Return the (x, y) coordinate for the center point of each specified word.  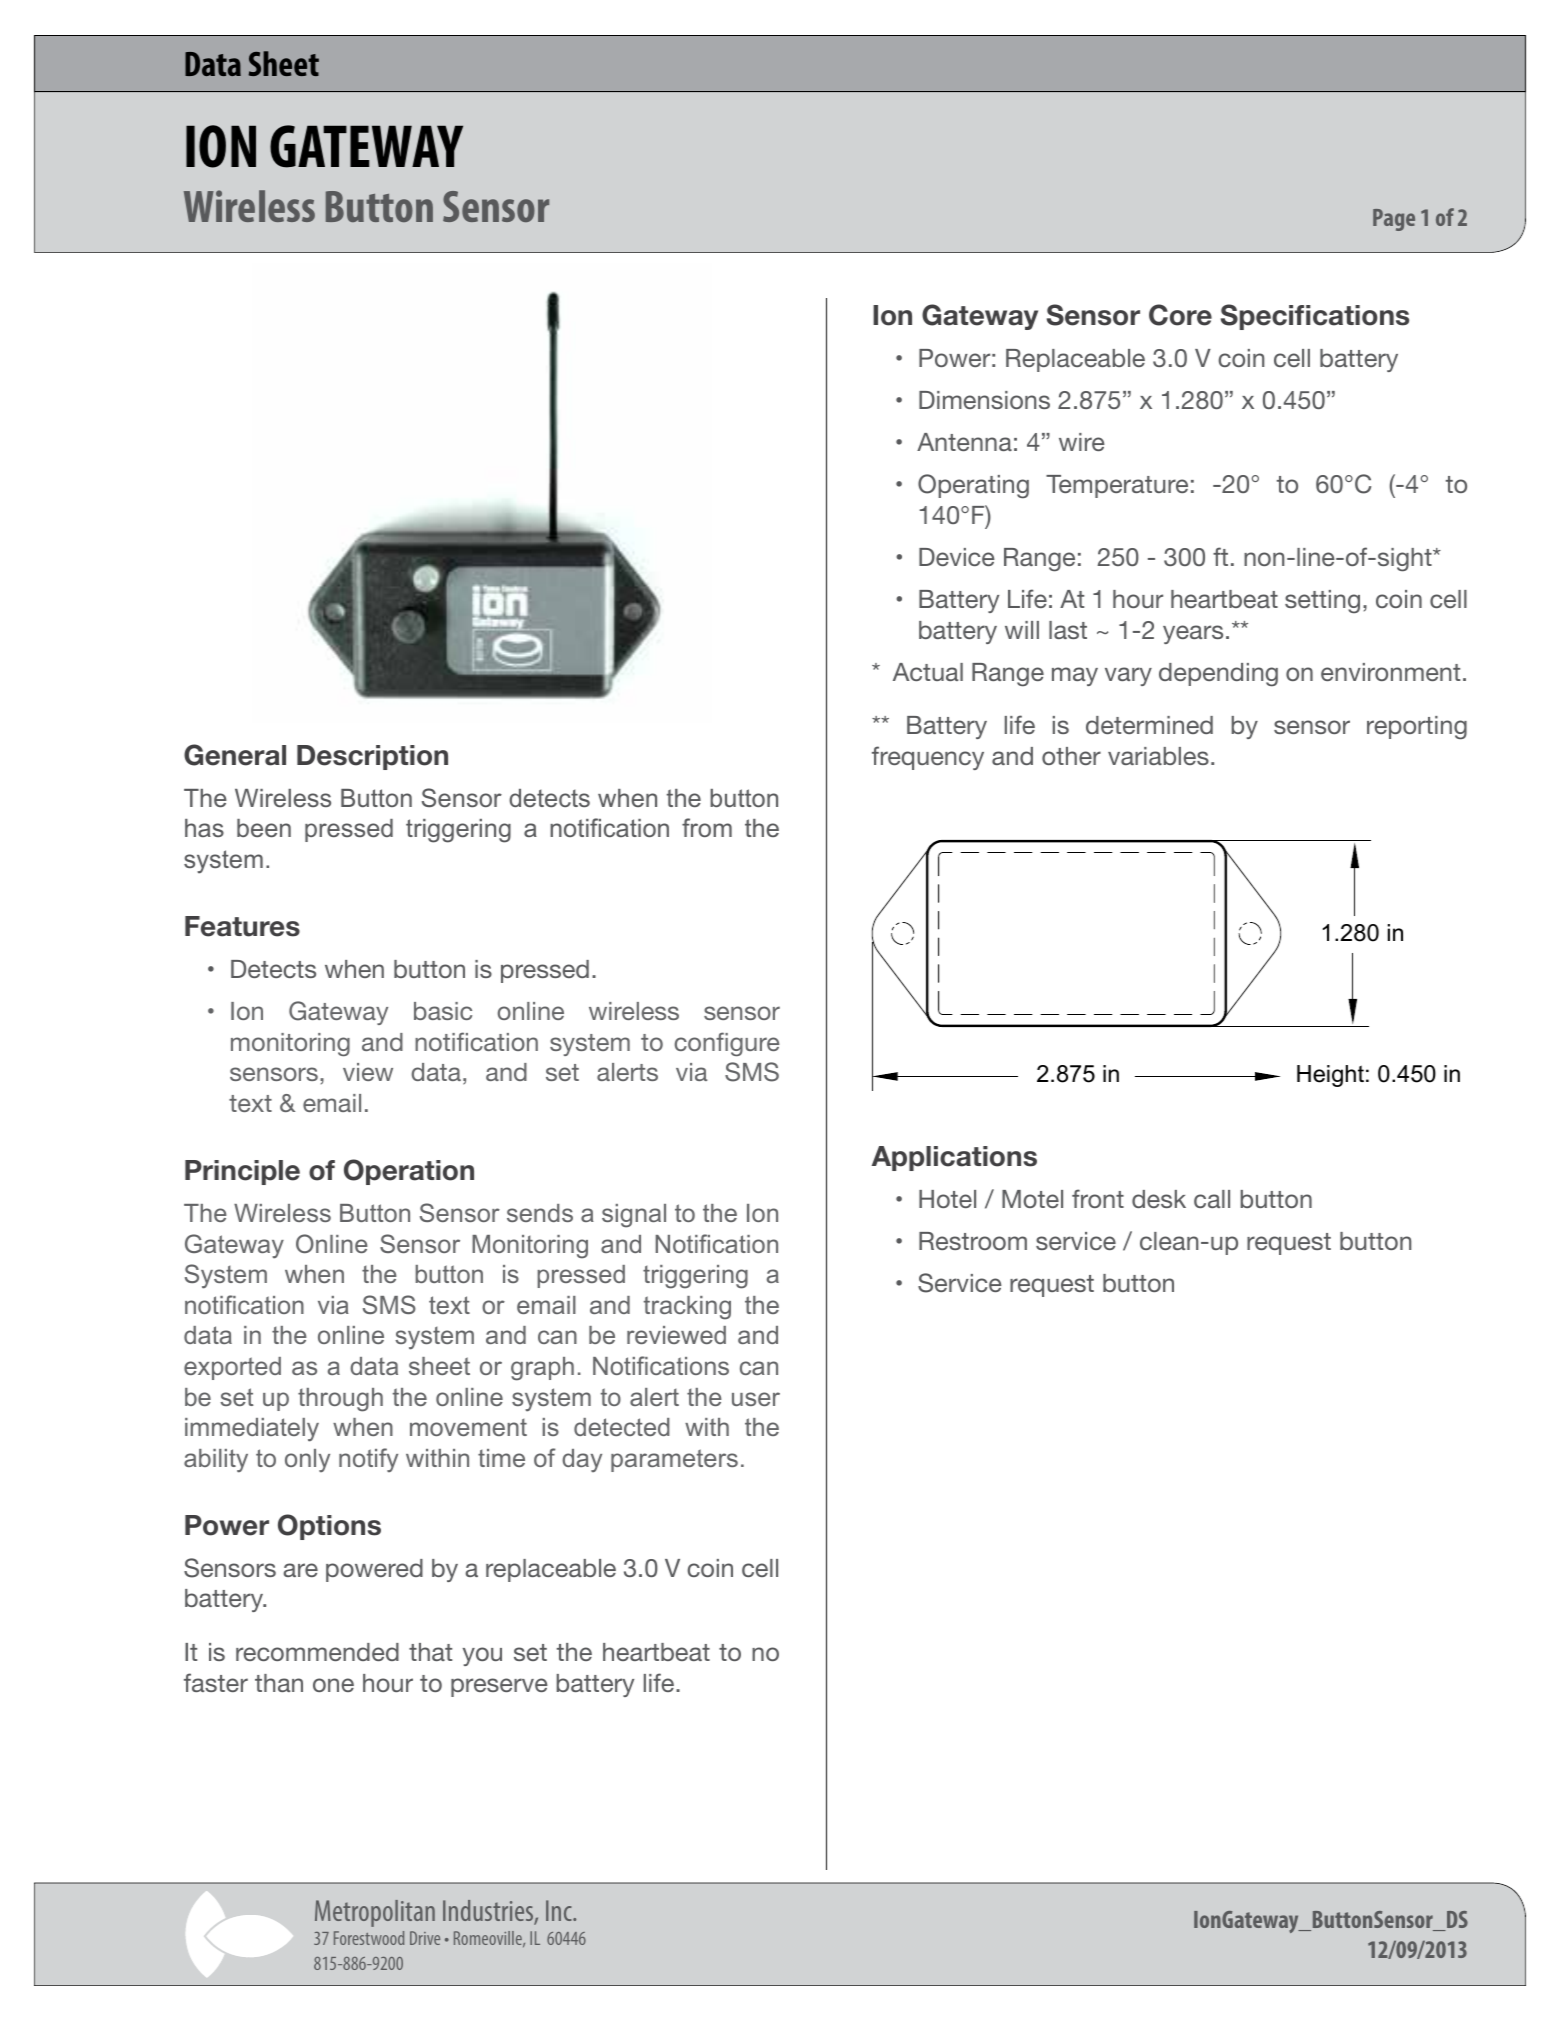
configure (727, 1044)
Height (1330, 1076)
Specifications (1315, 317)
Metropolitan (375, 1913)
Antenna (964, 442)
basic (443, 1011)
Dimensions (984, 400)
